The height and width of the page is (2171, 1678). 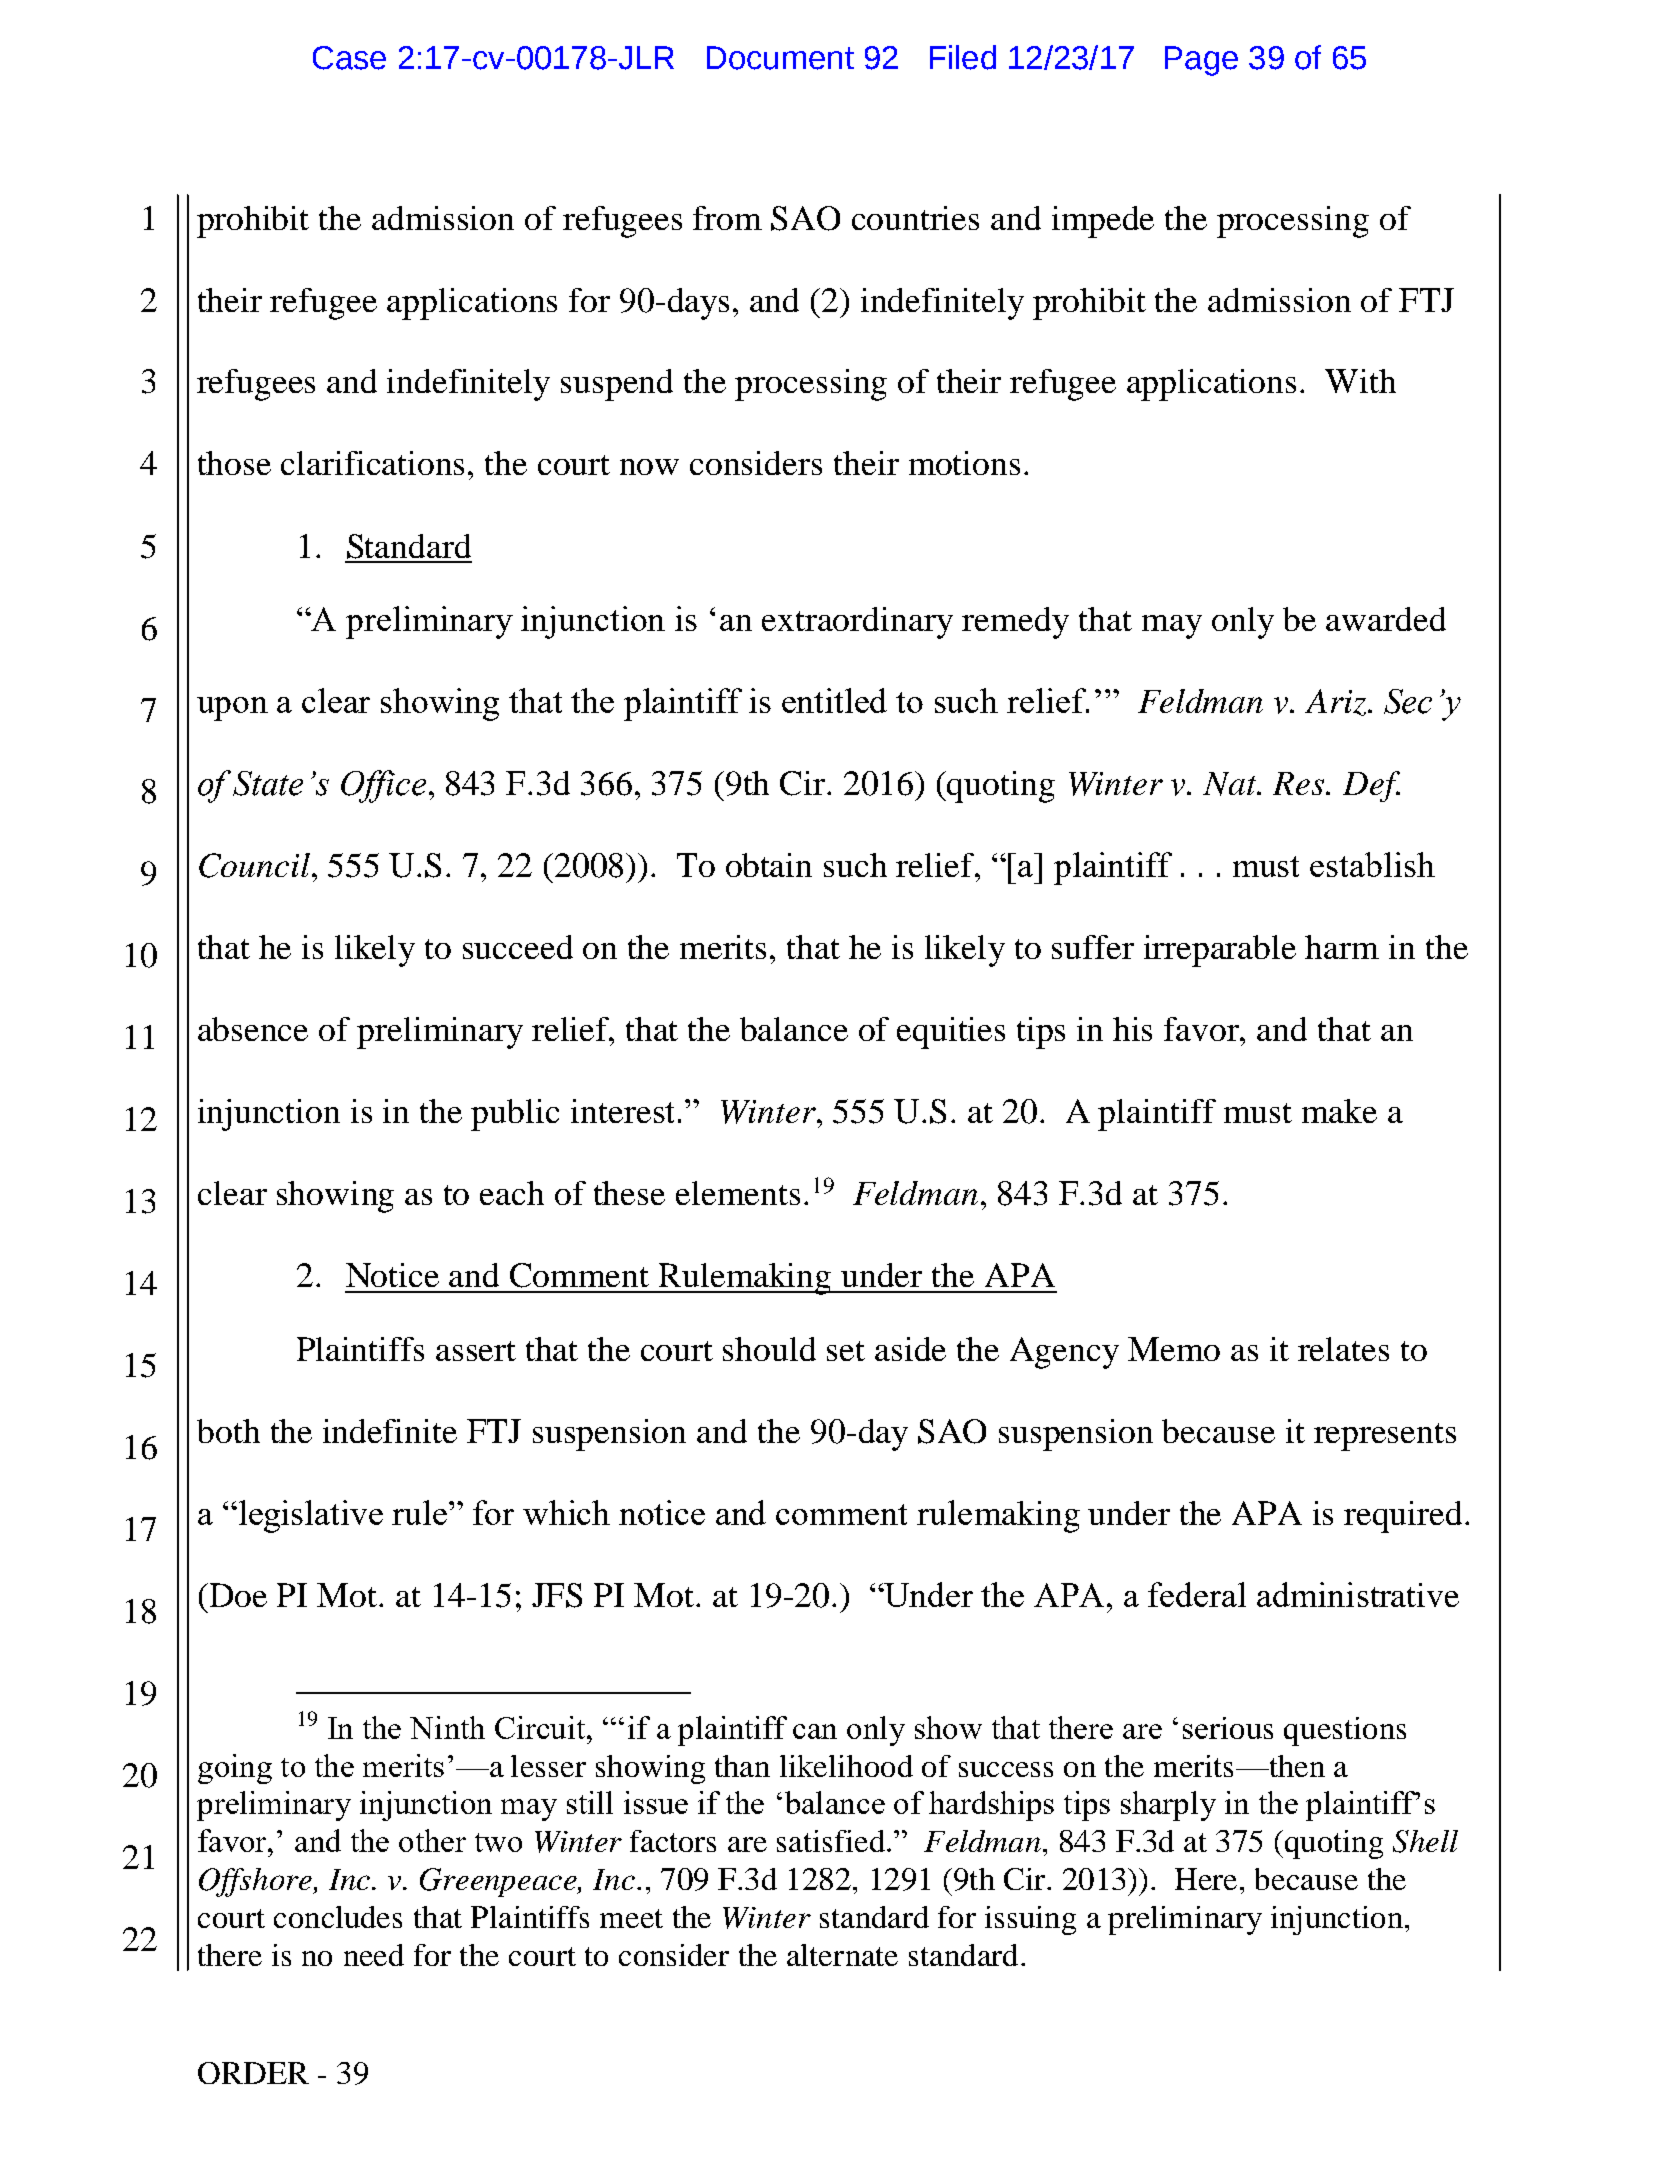 I want to click on Page, so click(x=1201, y=61).
